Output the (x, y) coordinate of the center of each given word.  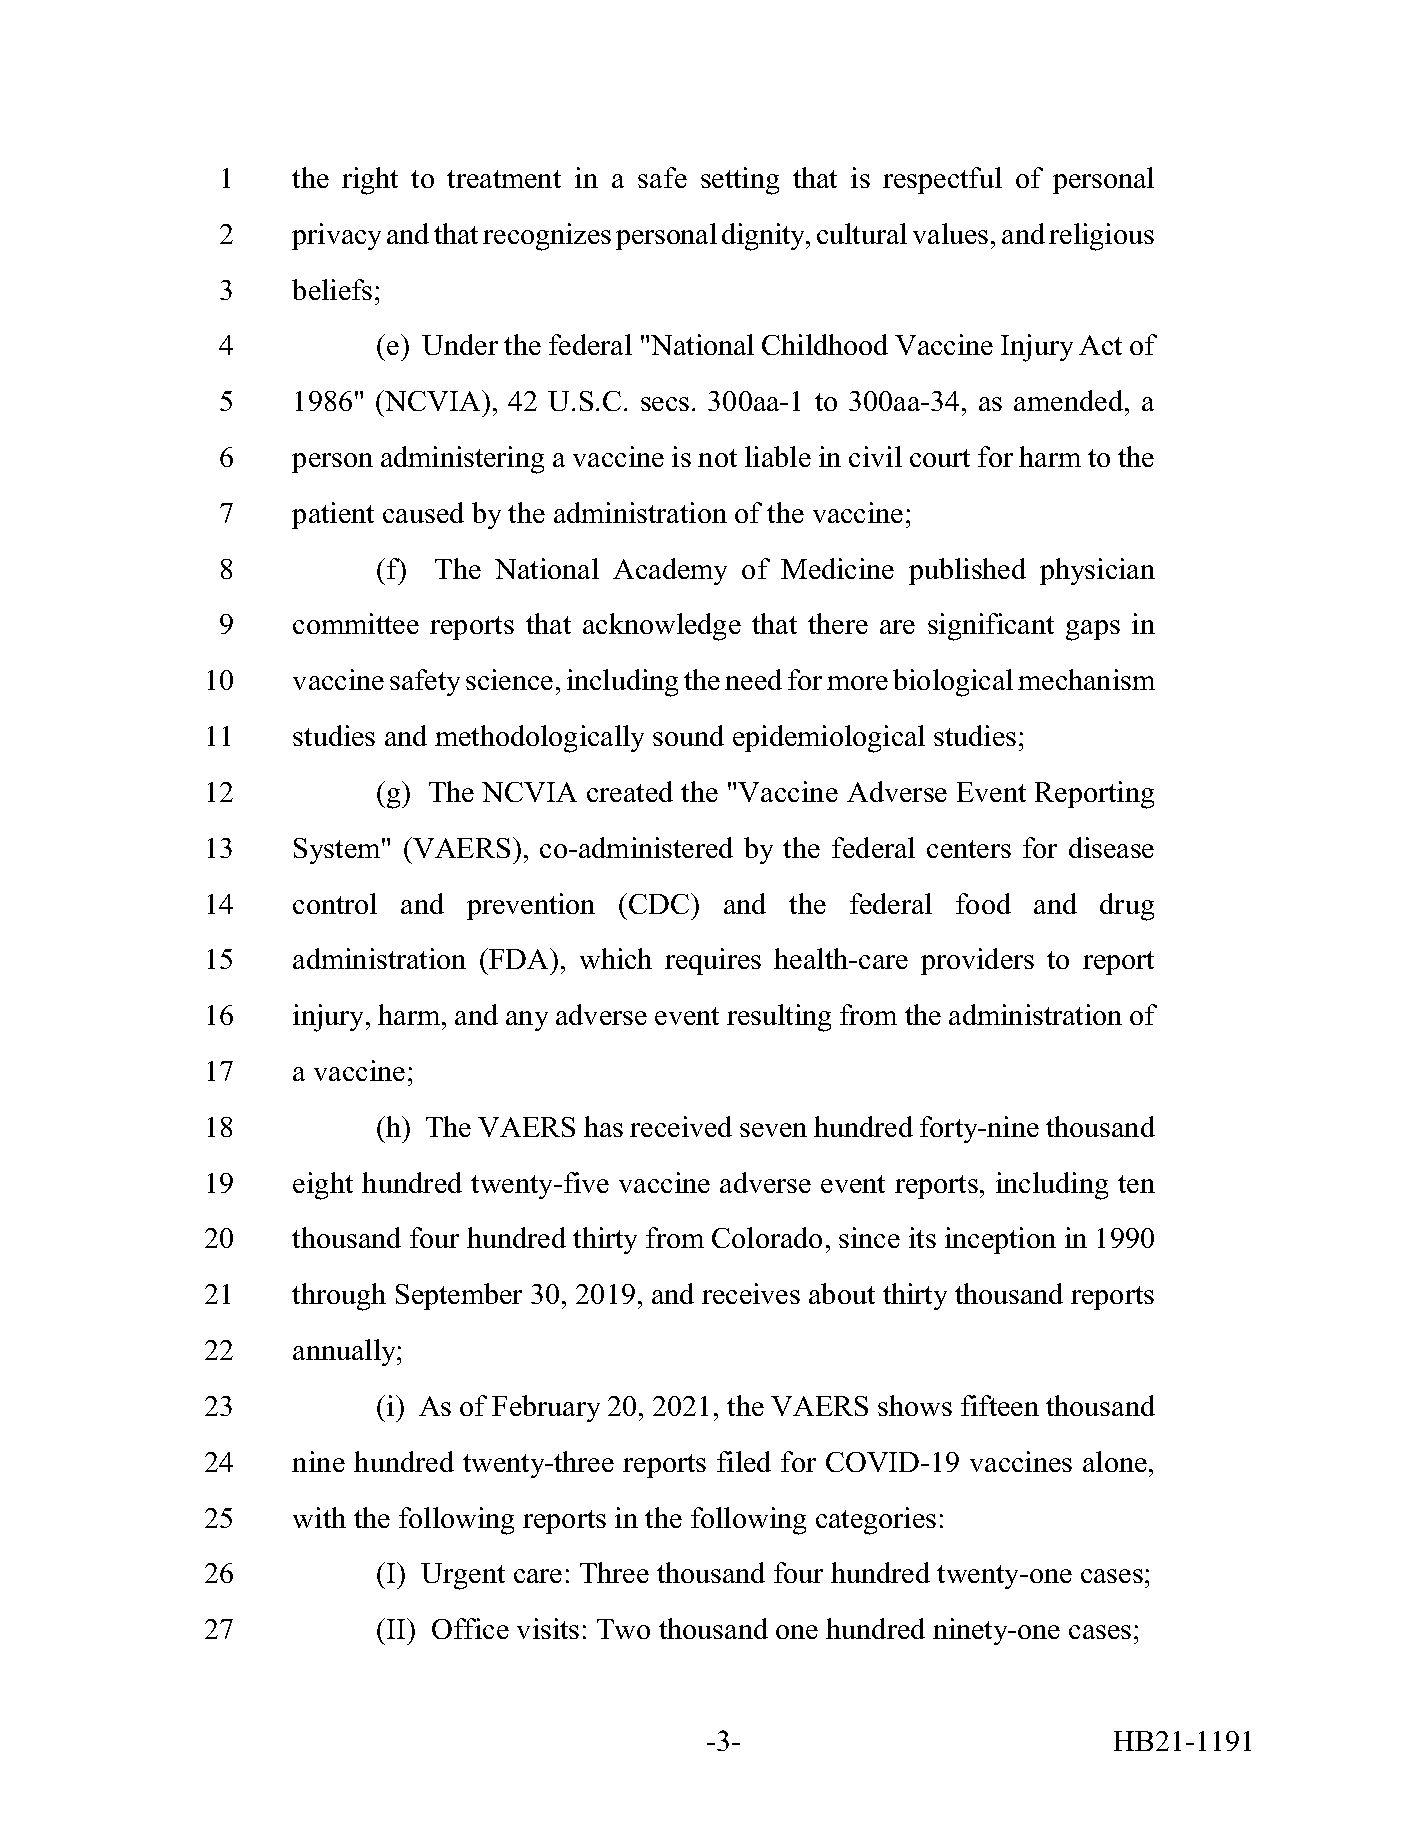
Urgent (463, 1576)
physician (1097, 571)
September (459, 1296)
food (983, 903)
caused (423, 512)
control (335, 903)
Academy (670, 571)
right (370, 181)
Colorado (767, 1237)
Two (623, 1629)
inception (1000, 1240)
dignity (765, 237)
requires (713, 961)
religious (1101, 237)
